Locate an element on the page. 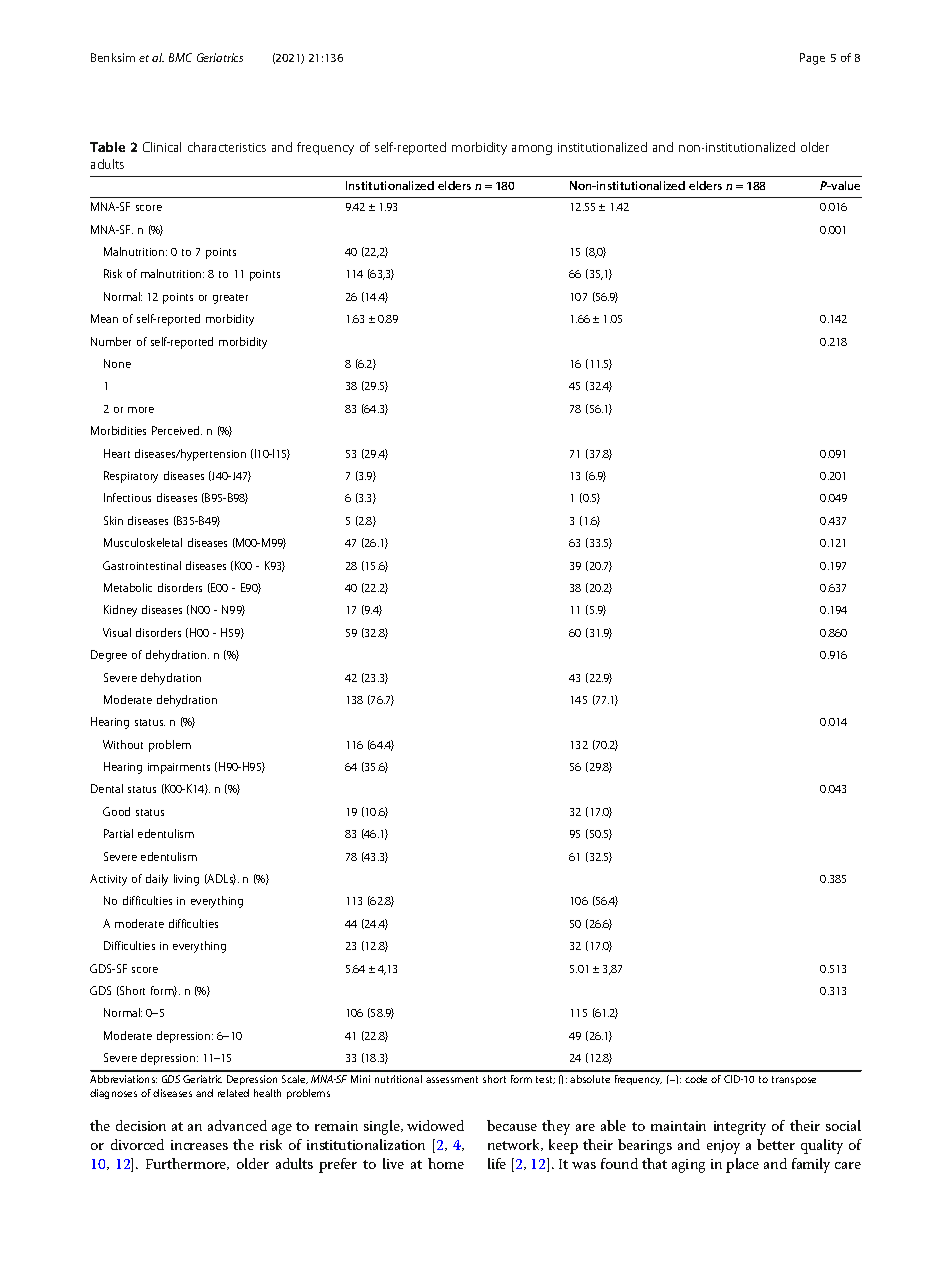  increases is located at coordinates (199, 1145).
